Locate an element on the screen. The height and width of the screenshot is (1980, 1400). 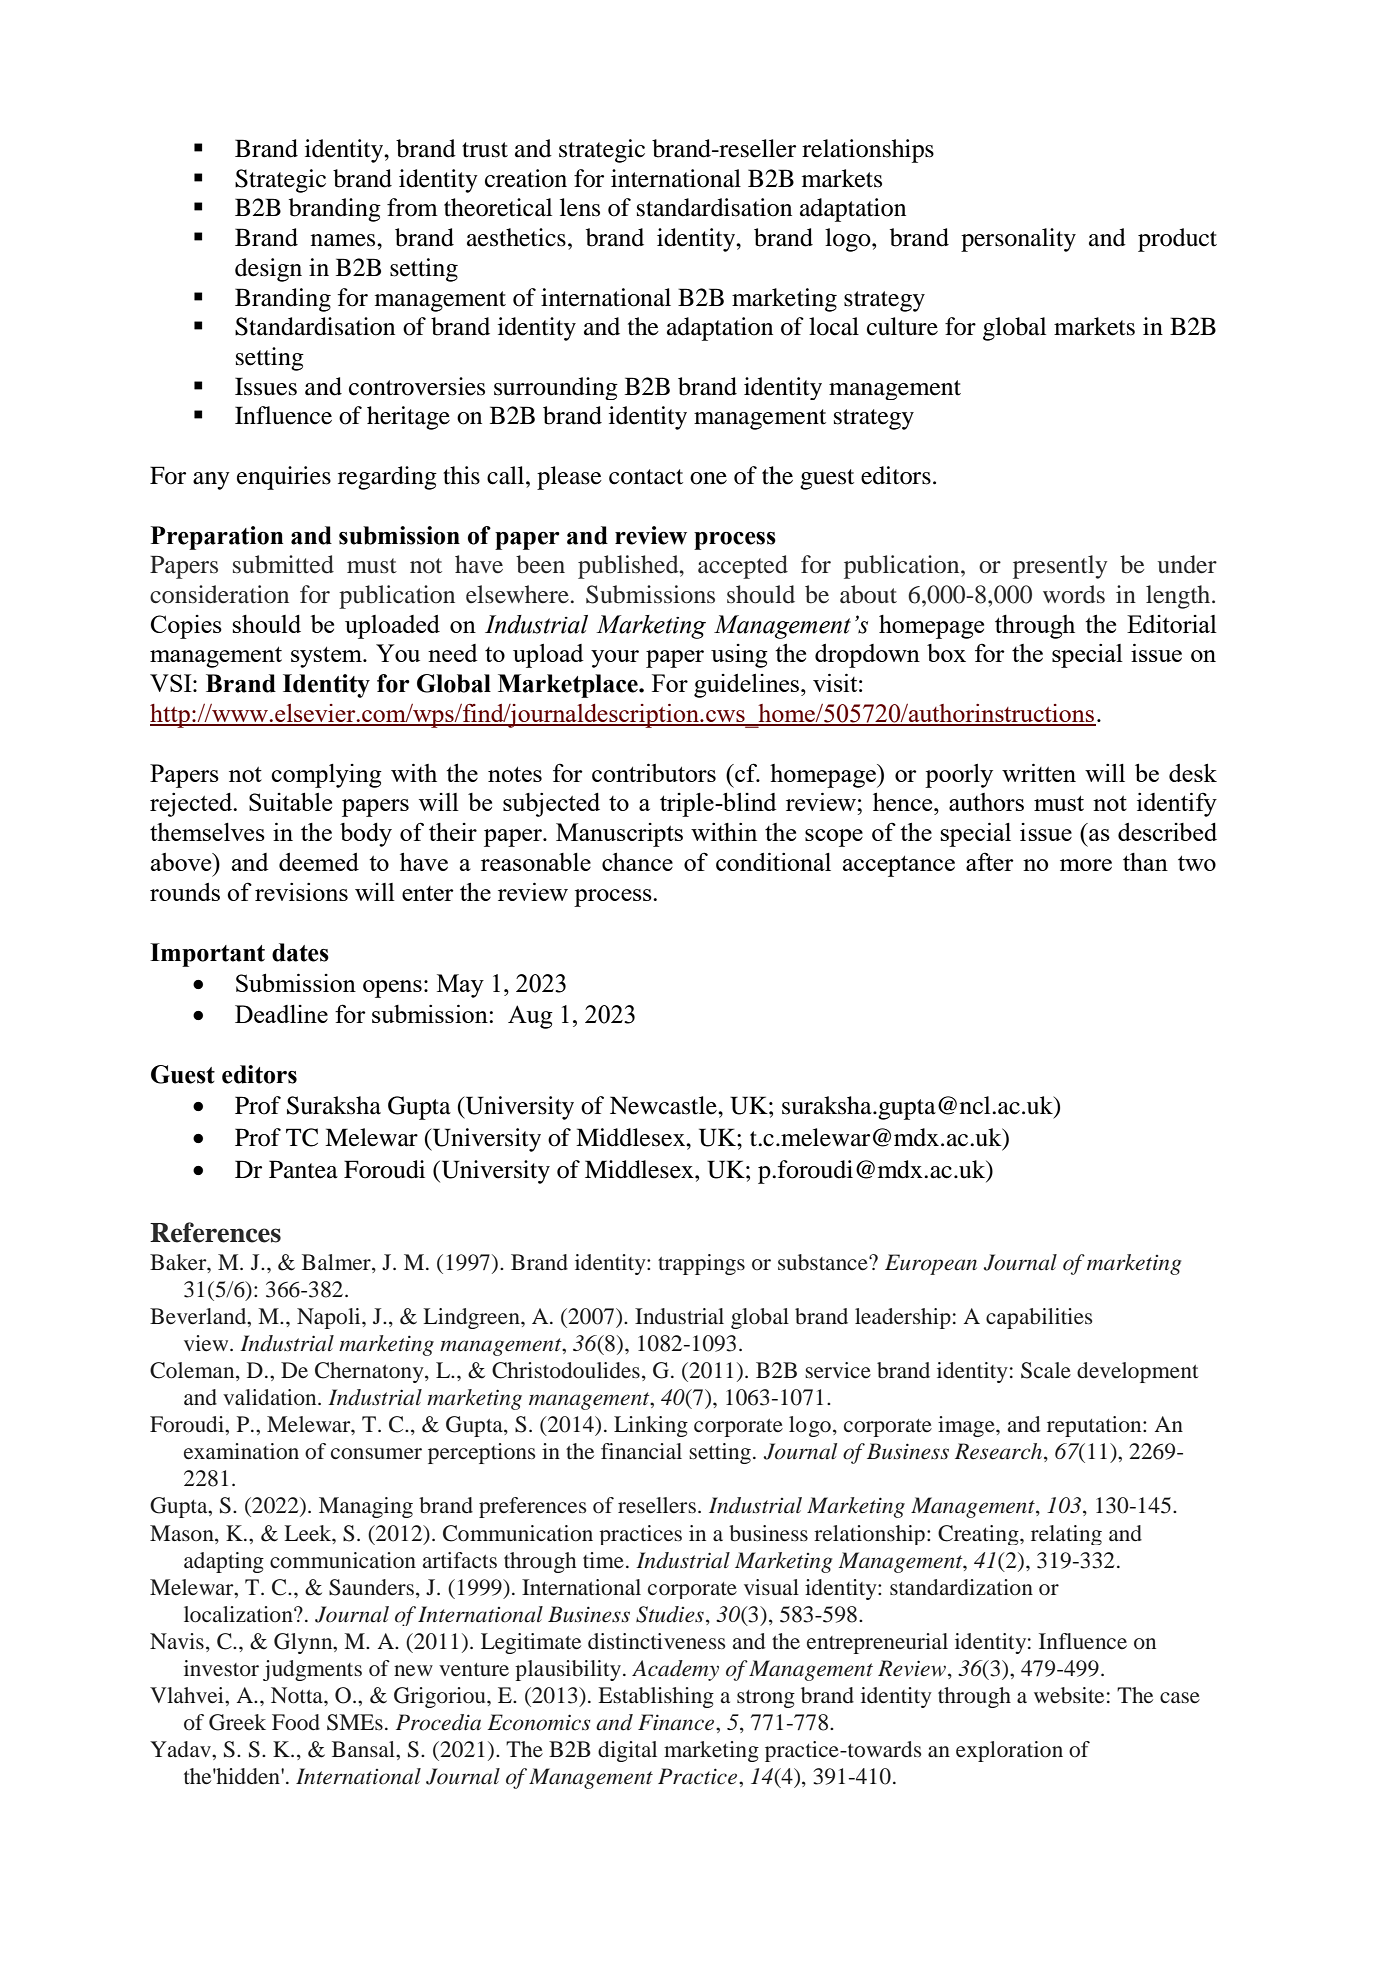
website is located at coordinates (1069, 1695).
